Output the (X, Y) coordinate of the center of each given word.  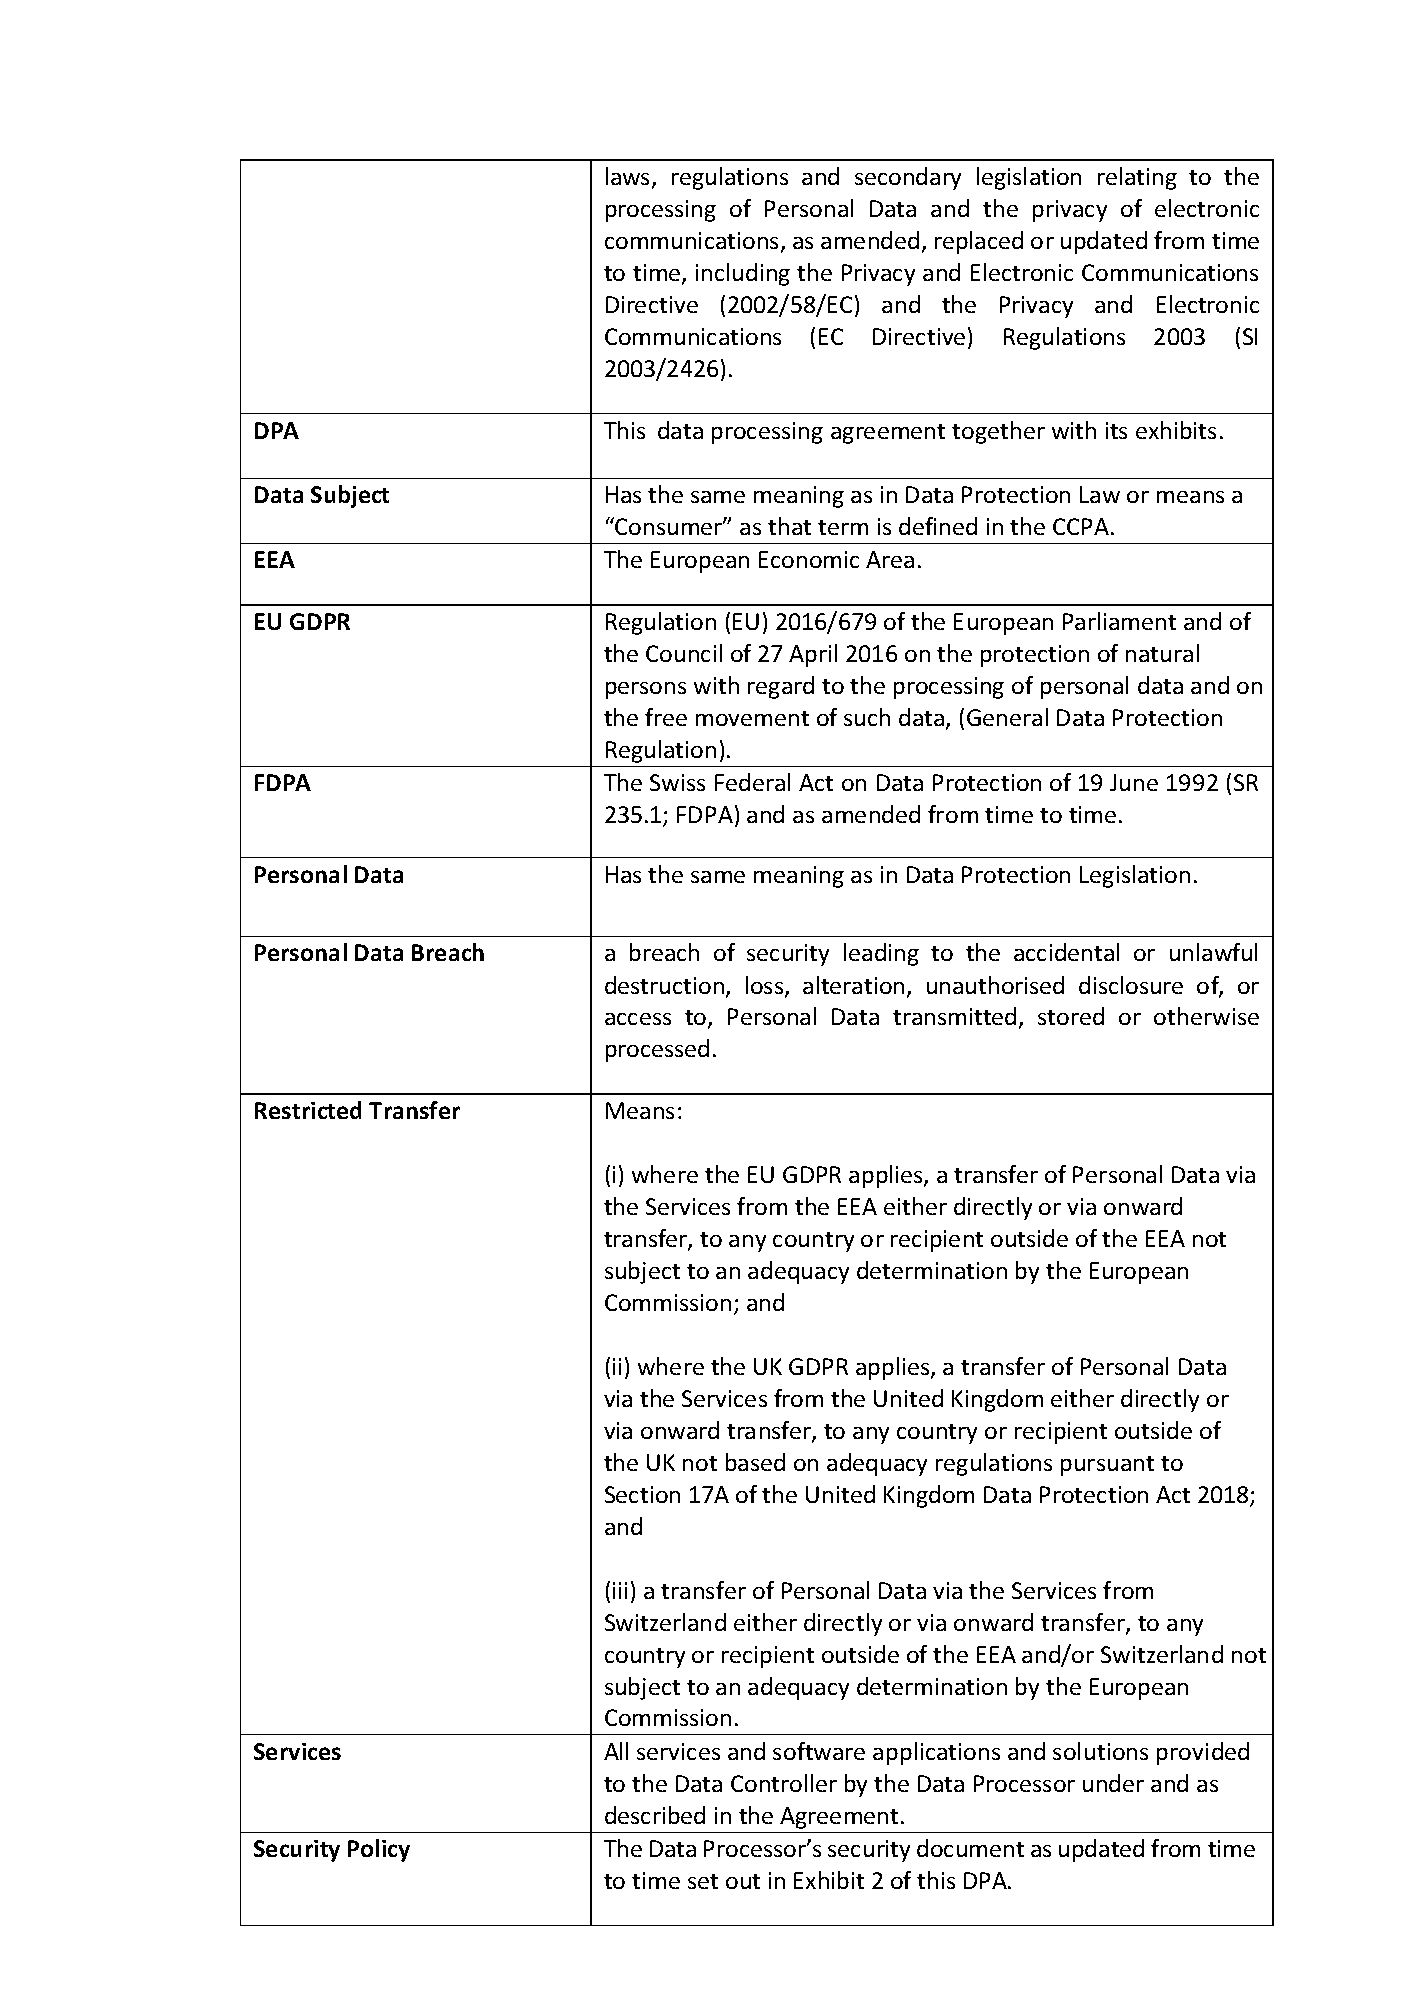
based (755, 1462)
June (1134, 782)
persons (646, 690)
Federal (752, 782)
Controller (784, 1783)
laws (629, 177)
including (743, 274)
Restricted (308, 1110)
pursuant (1107, 1466)
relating (1137, 178)
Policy (379, 1850)
